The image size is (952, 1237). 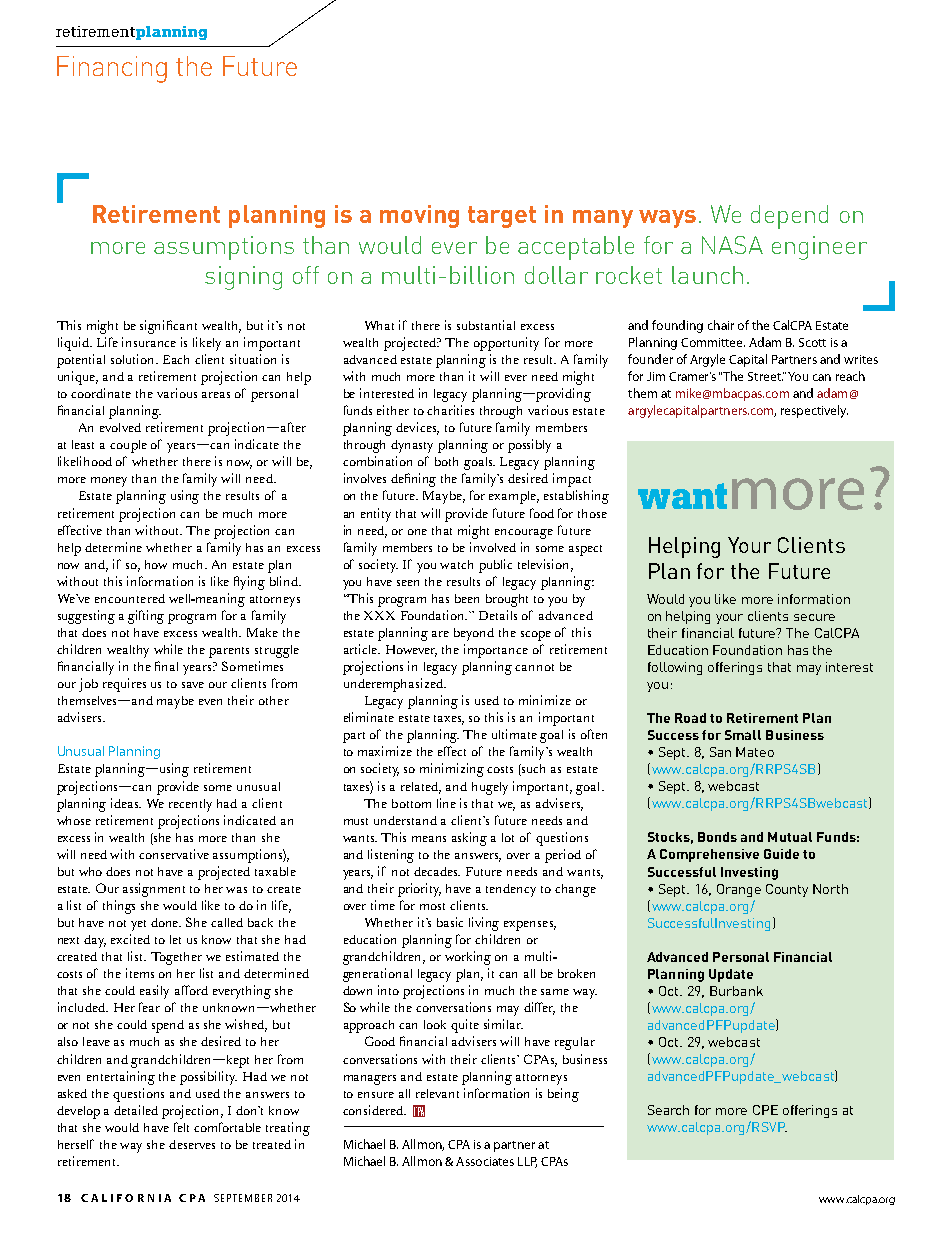 I want to click on Financing, so click(x=112, y=69).
